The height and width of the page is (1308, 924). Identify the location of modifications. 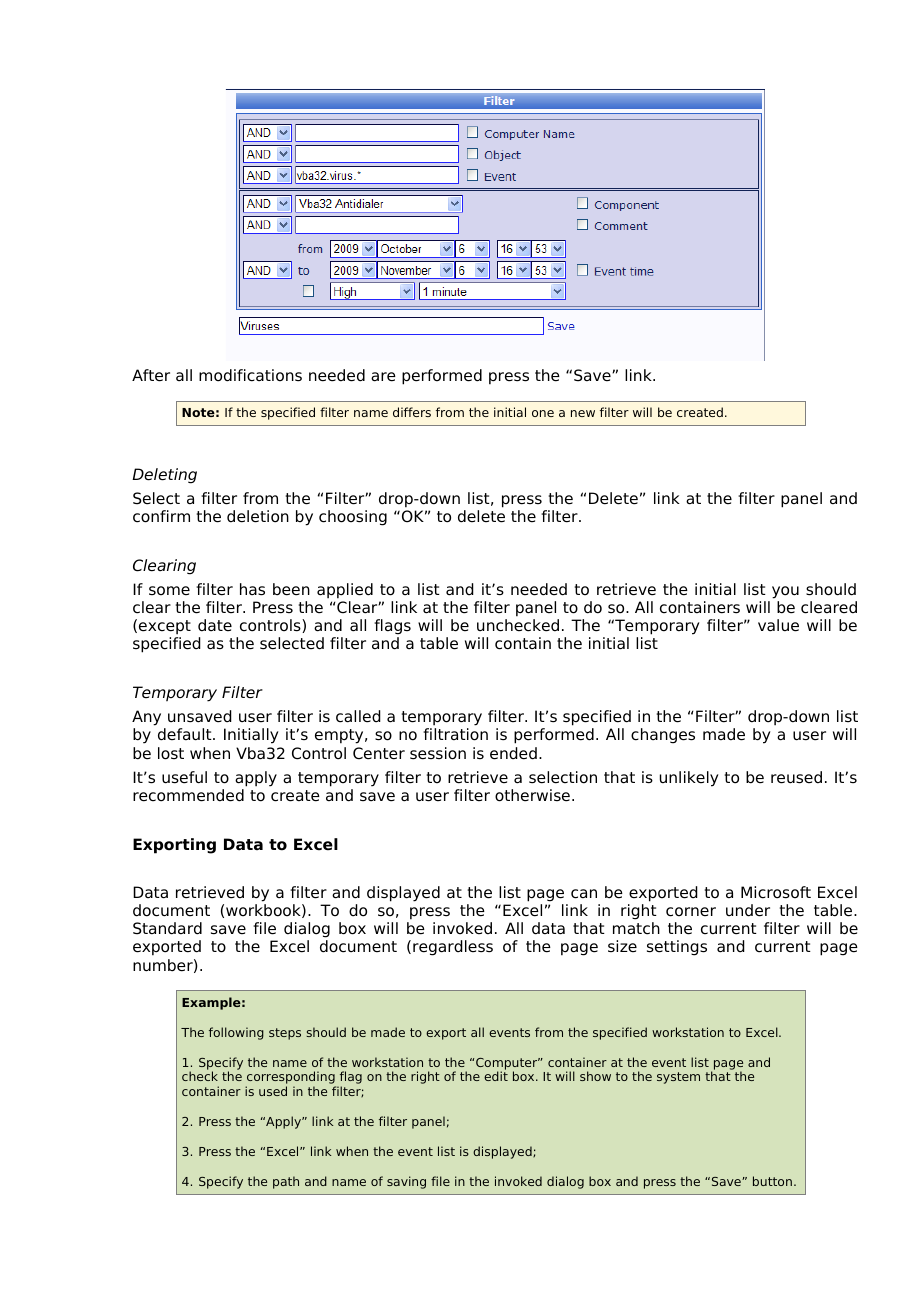
(250, 375).
